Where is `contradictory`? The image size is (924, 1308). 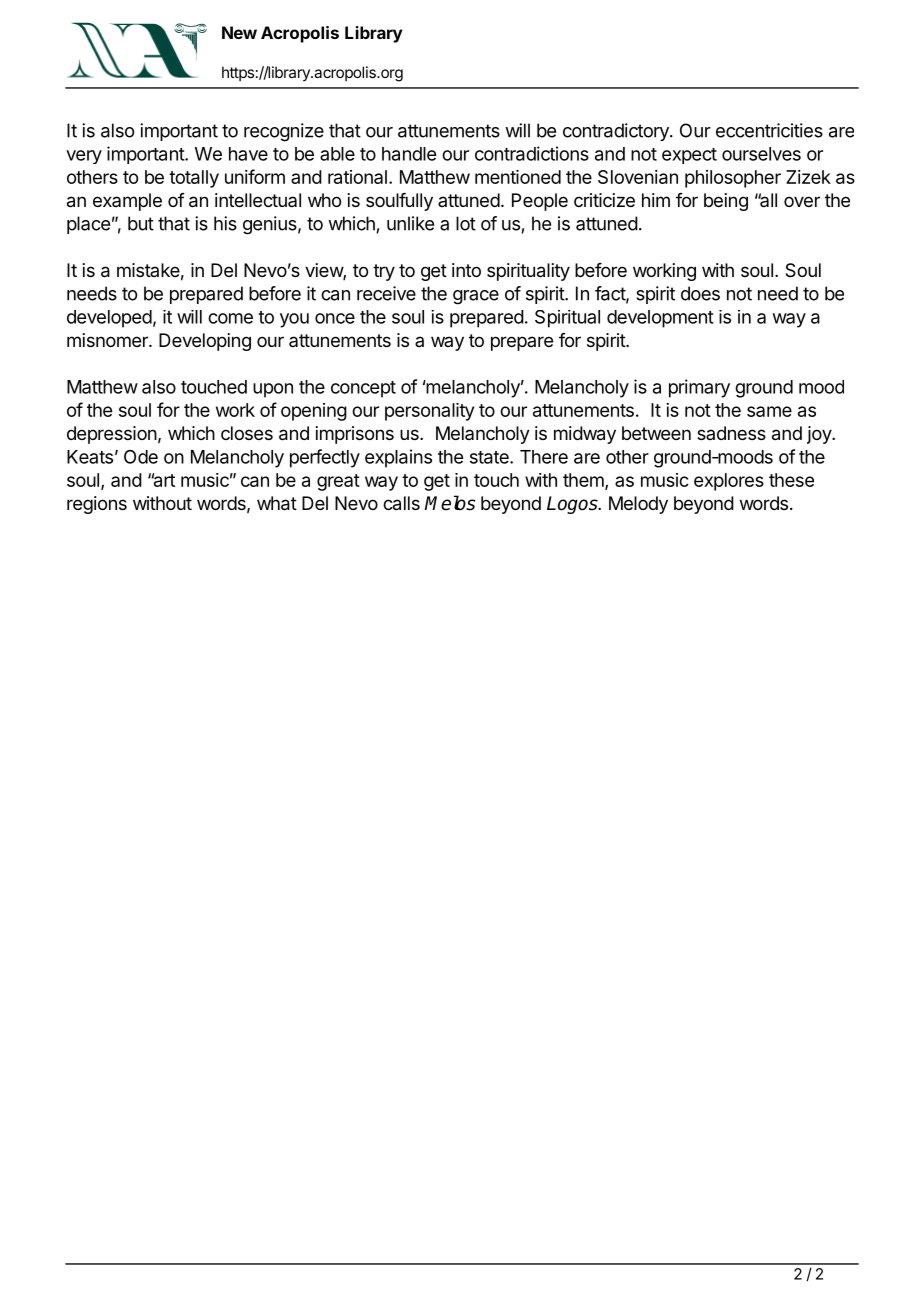
contradictory is located at coordinates (617, 132).
